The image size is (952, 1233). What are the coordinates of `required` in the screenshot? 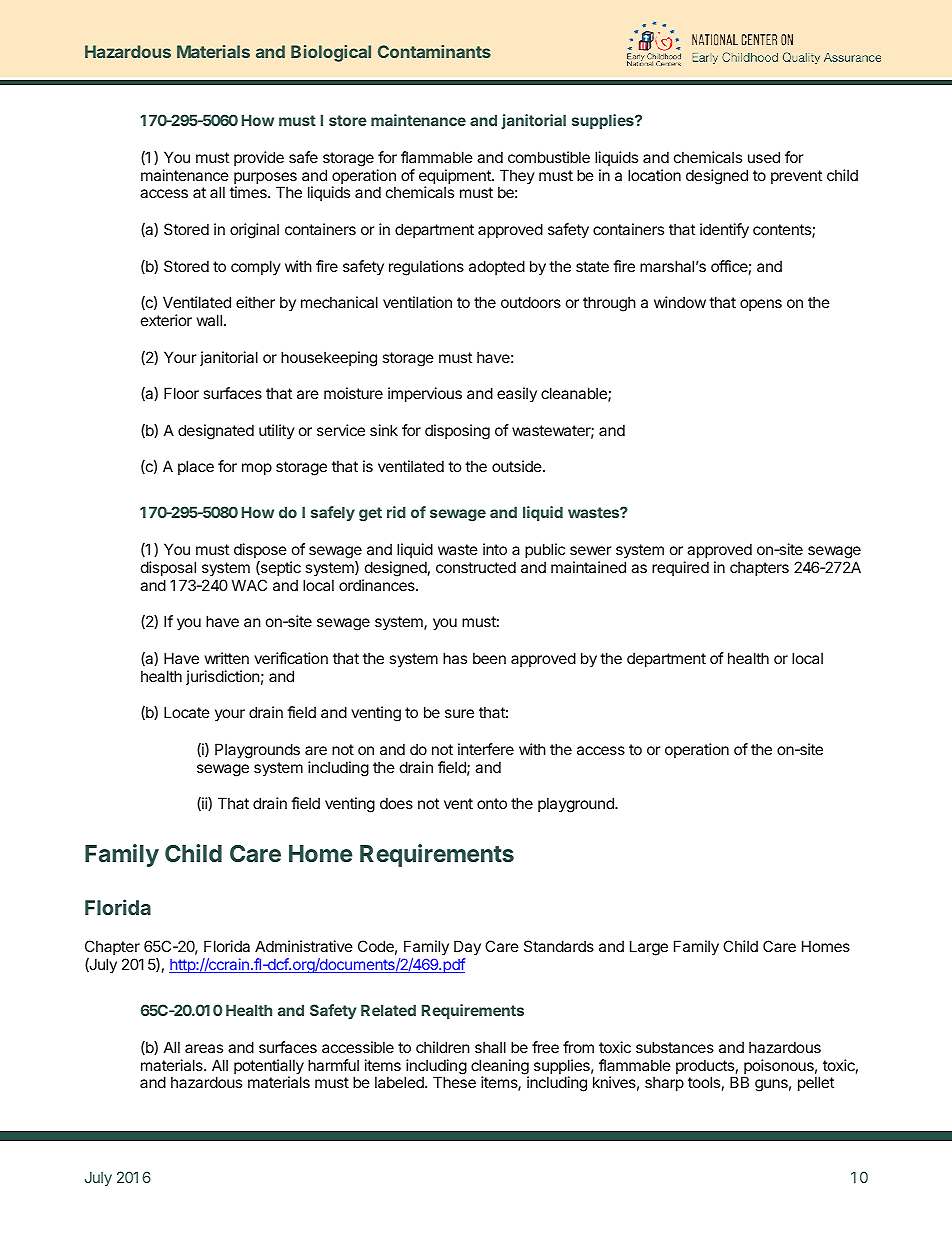 It's located at (680, 568).
